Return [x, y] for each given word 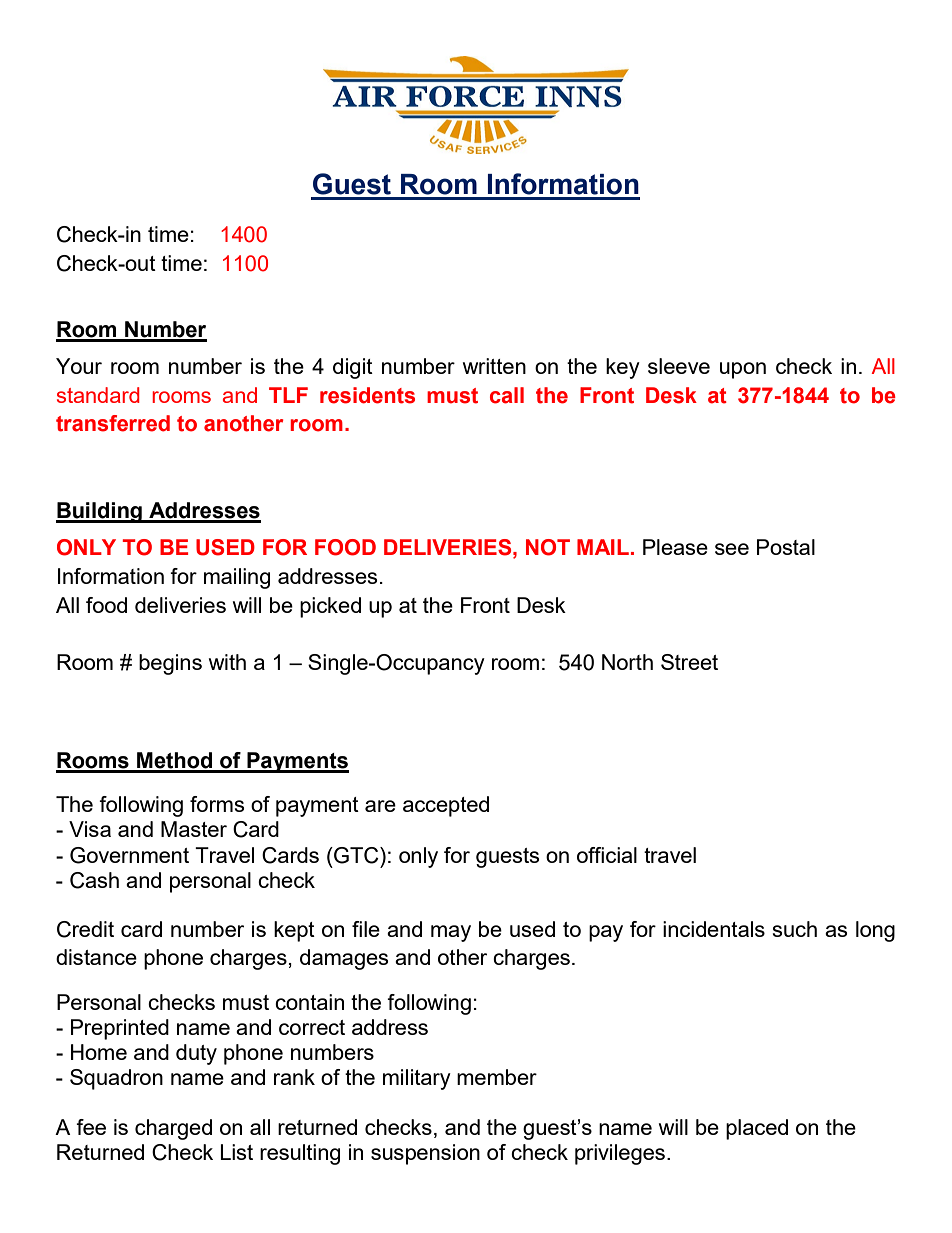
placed [757, 1129]
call [507, 395]
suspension [425, 1154]
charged [173, 1129]
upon [743, 370]
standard [98, 395]
